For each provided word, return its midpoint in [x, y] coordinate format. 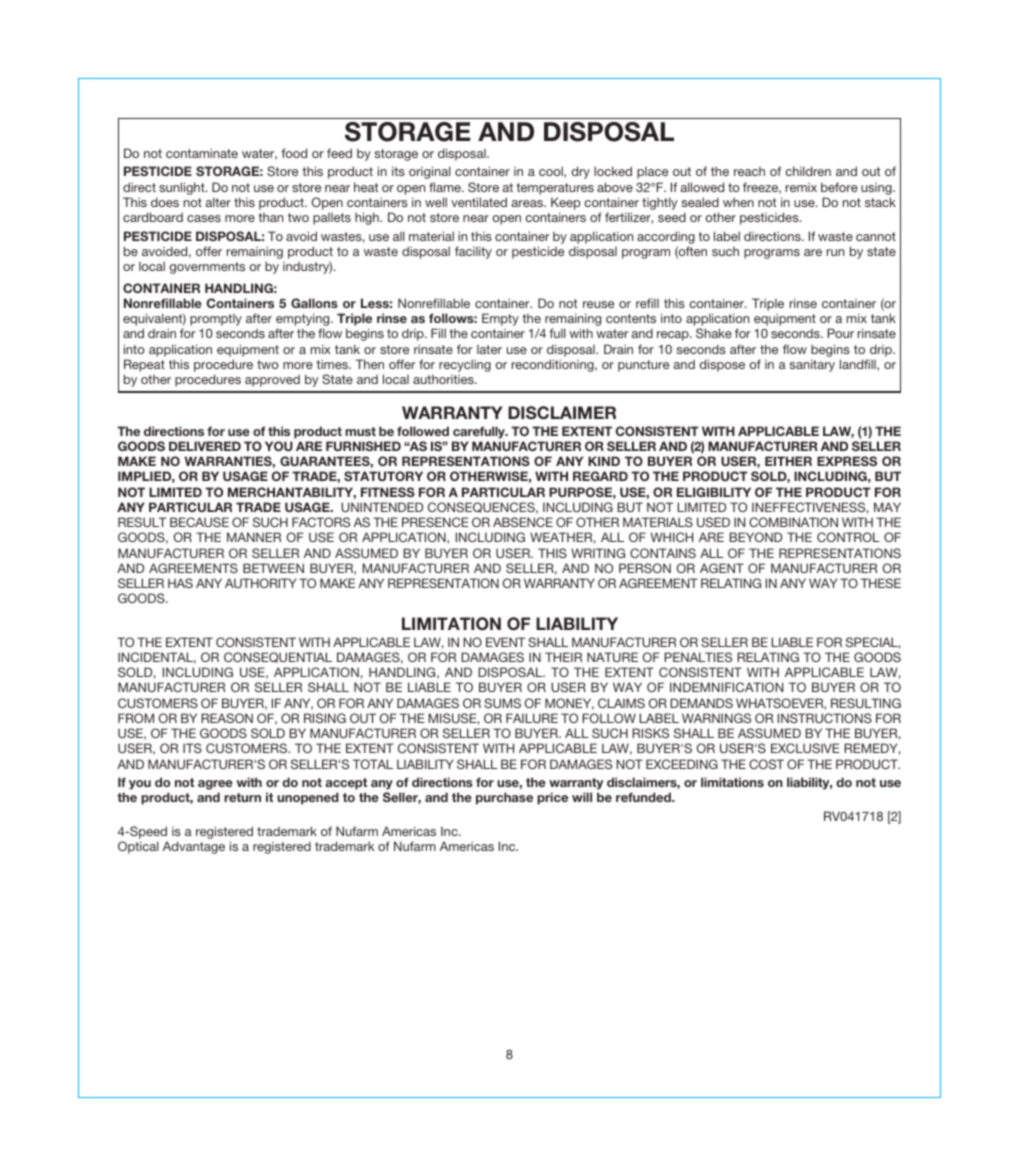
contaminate [202, 153]
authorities [444, 379]
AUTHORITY [260, 583]
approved [272, 381]
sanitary [812, 365]
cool [552, 172]
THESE [881, 583]
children [808, 171]
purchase [504, 798]
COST [766, 764]
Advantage [194, 847]
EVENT [505, 642]
